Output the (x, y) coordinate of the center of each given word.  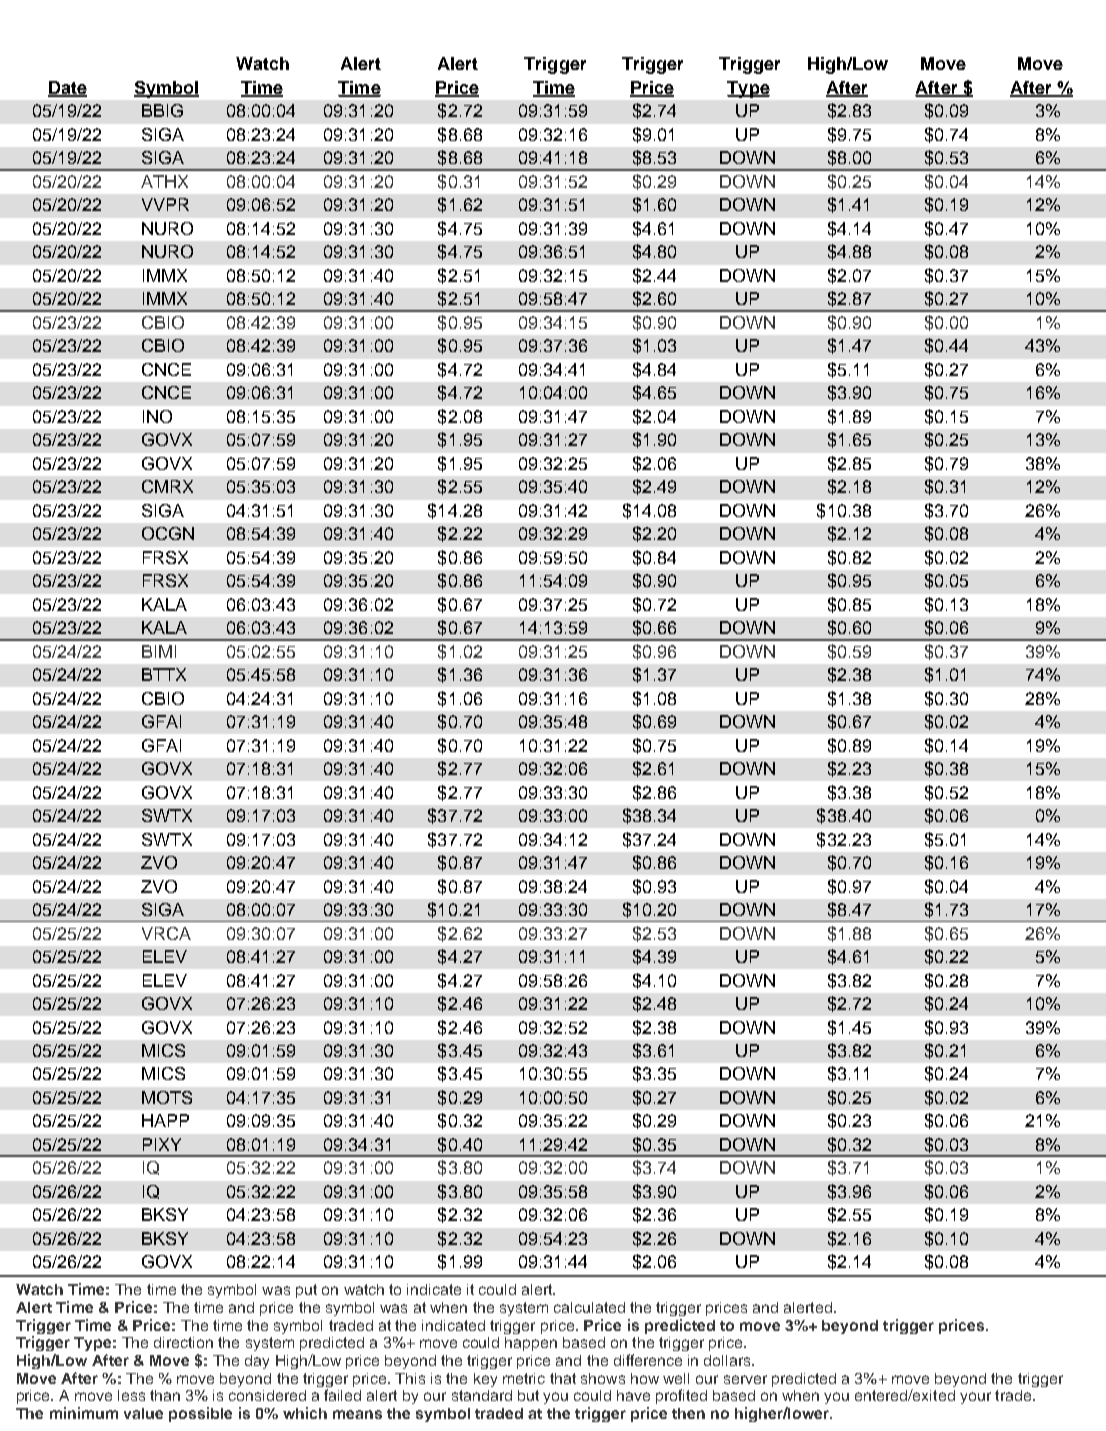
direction (183, 1342)
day (257, 1362)
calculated (589, 1307)
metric (524, 1378)
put (306, 1291)
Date (67, 89)
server (745, 1379)
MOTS (167, 1097)
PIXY (162, 1144)
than (165, 1395)
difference (648, 1360)
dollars (728, 1360)
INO (157, 416)
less (131, 1395)
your (975, 1398)
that (563, 1378)
